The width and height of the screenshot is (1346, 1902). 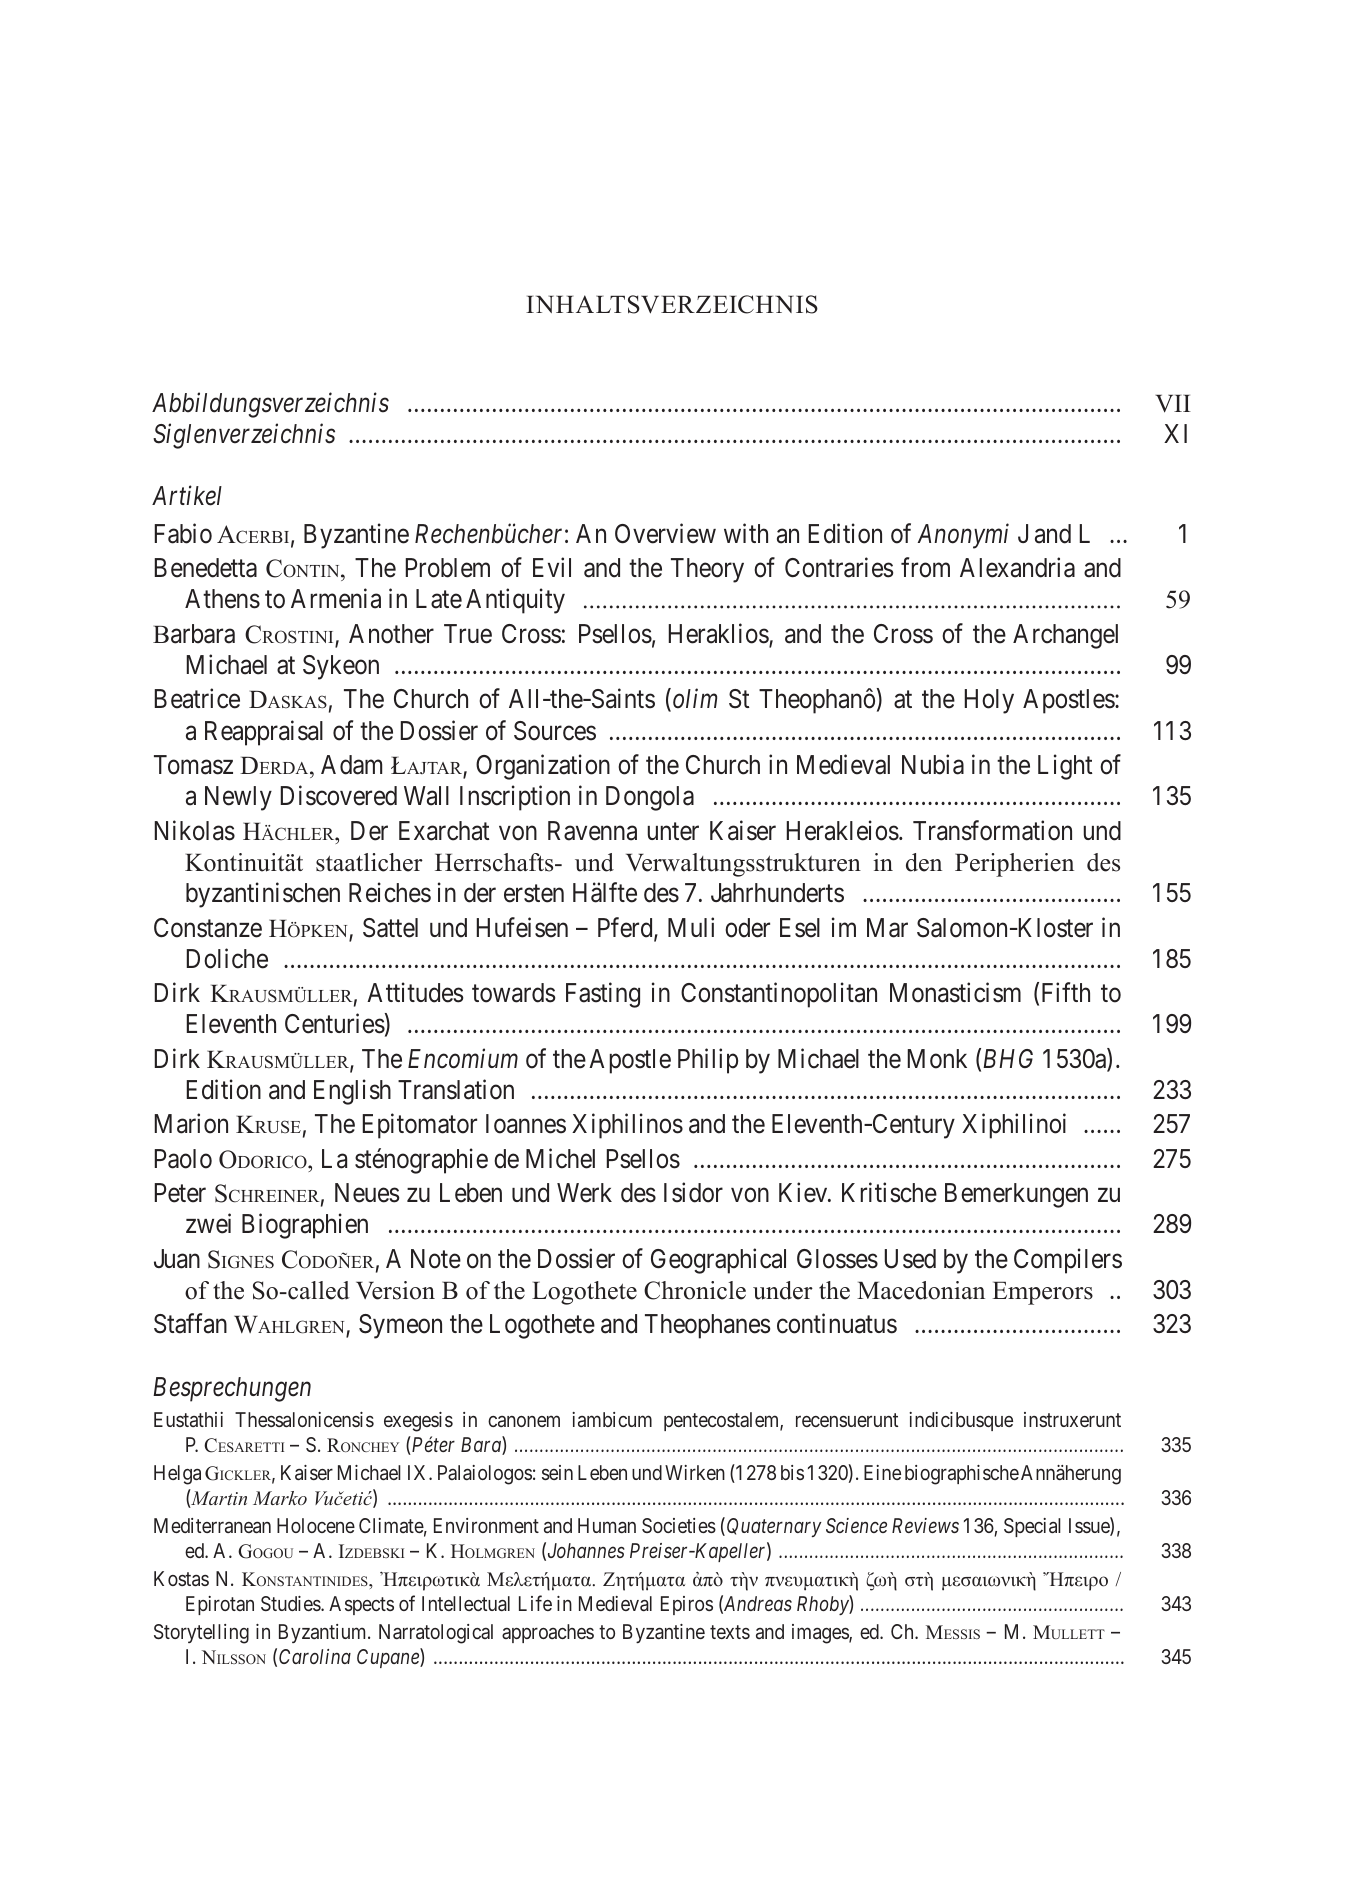 I want to click on Fifth, so click(x=1066, y=992).
